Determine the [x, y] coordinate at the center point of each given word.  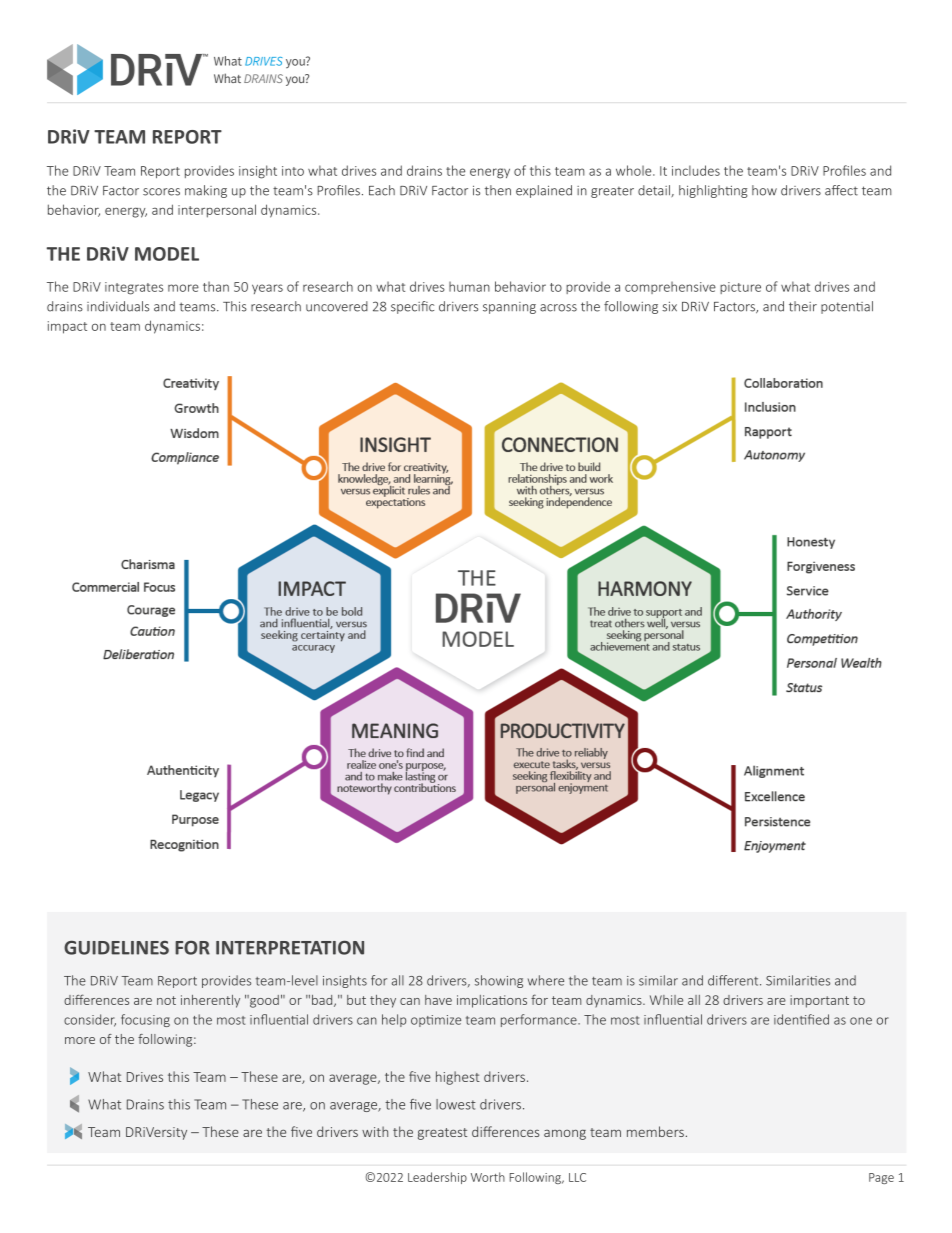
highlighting [713, 191]
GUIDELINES [116, 948]
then [498, 190]
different [734, 980]
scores [161, 192]
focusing [145, 1020]
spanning [509, 308]
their [803, 306]
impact [67, 327]
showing [499, 981]
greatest [442, 1134]
